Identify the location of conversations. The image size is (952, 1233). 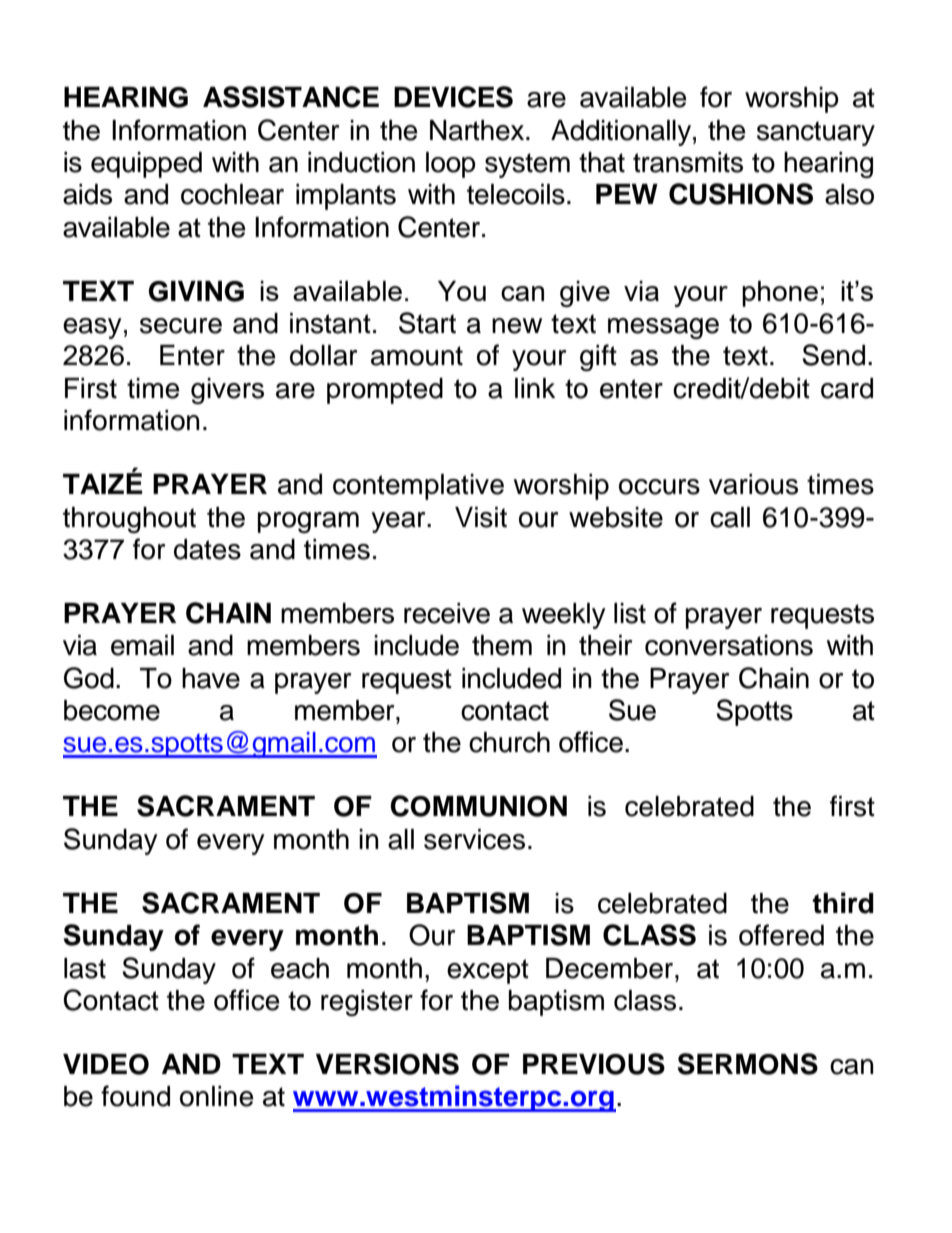
(729, 645).
